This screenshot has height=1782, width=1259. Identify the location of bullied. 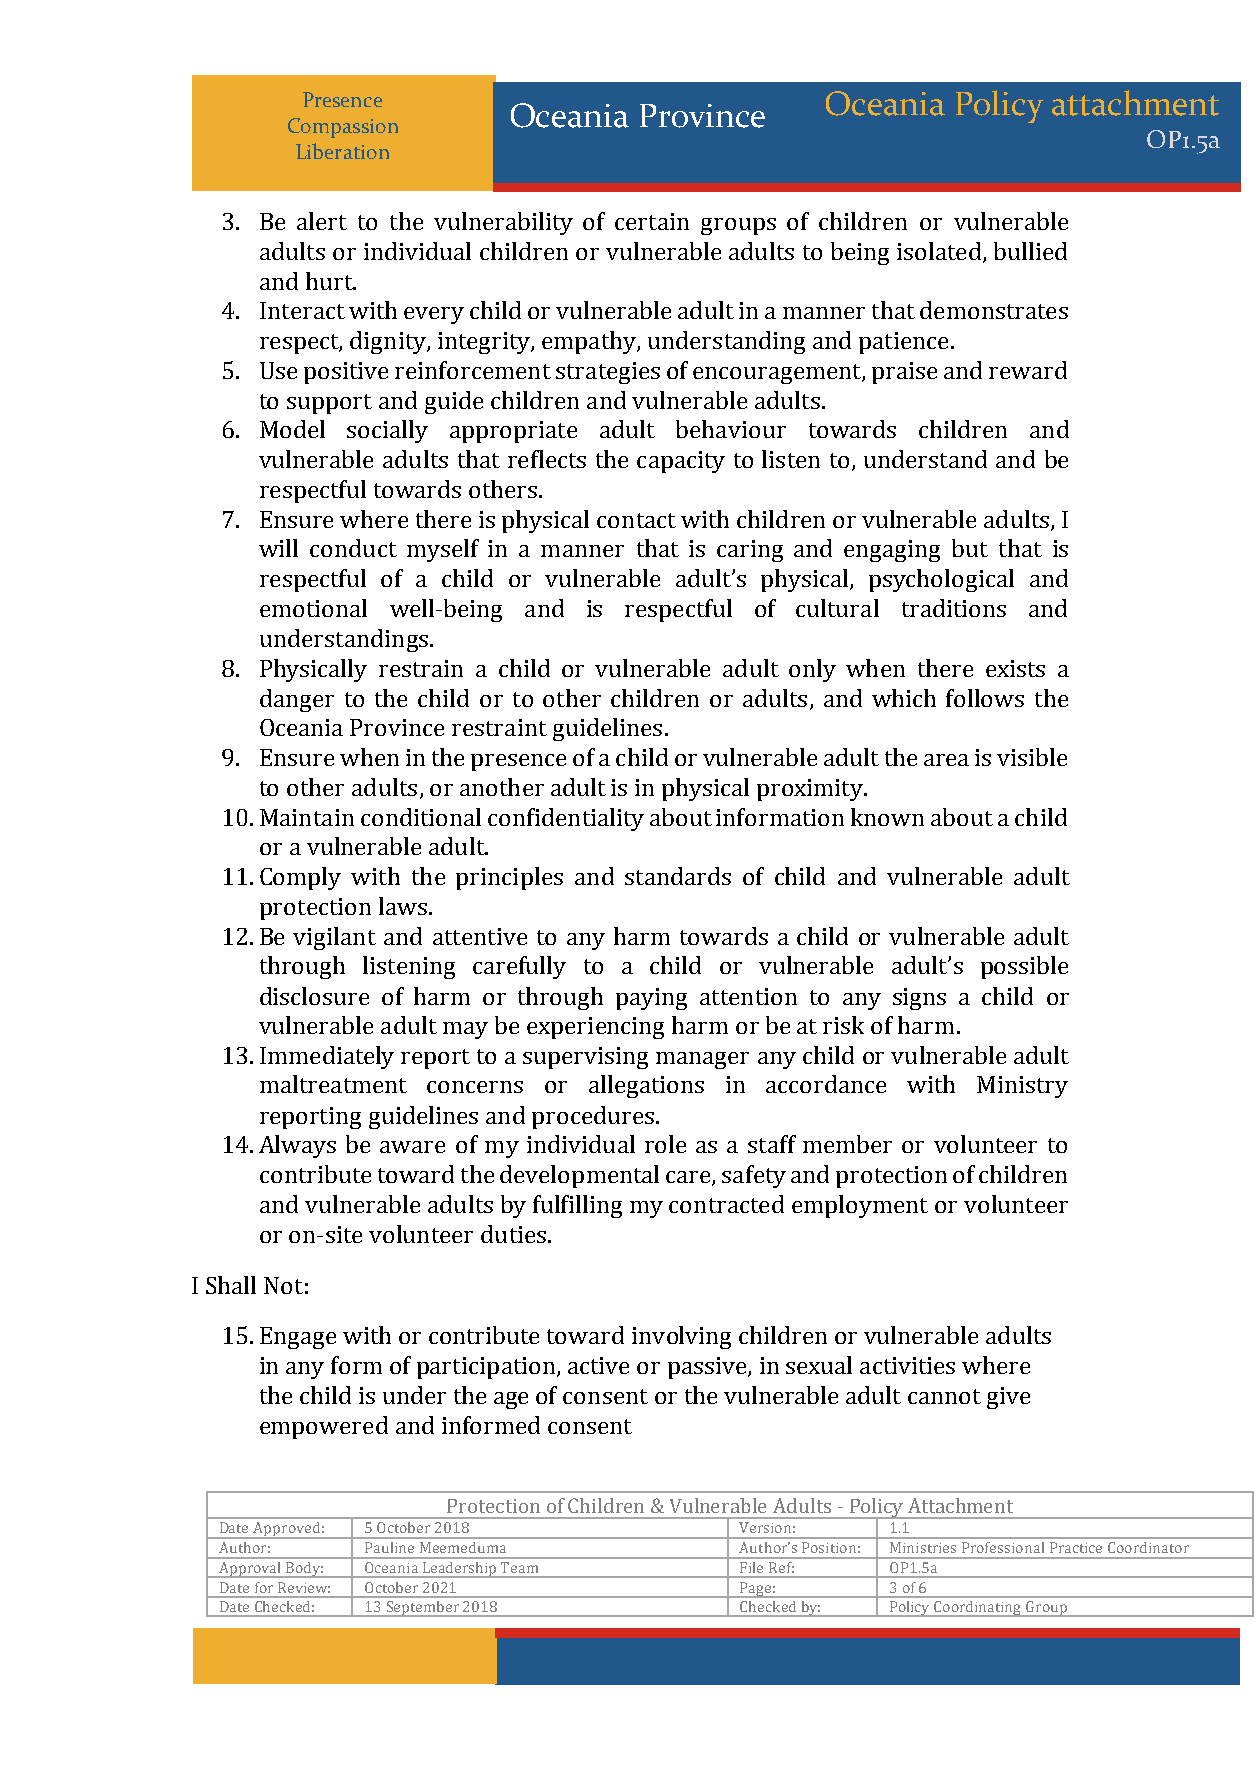
(1030, 251).
